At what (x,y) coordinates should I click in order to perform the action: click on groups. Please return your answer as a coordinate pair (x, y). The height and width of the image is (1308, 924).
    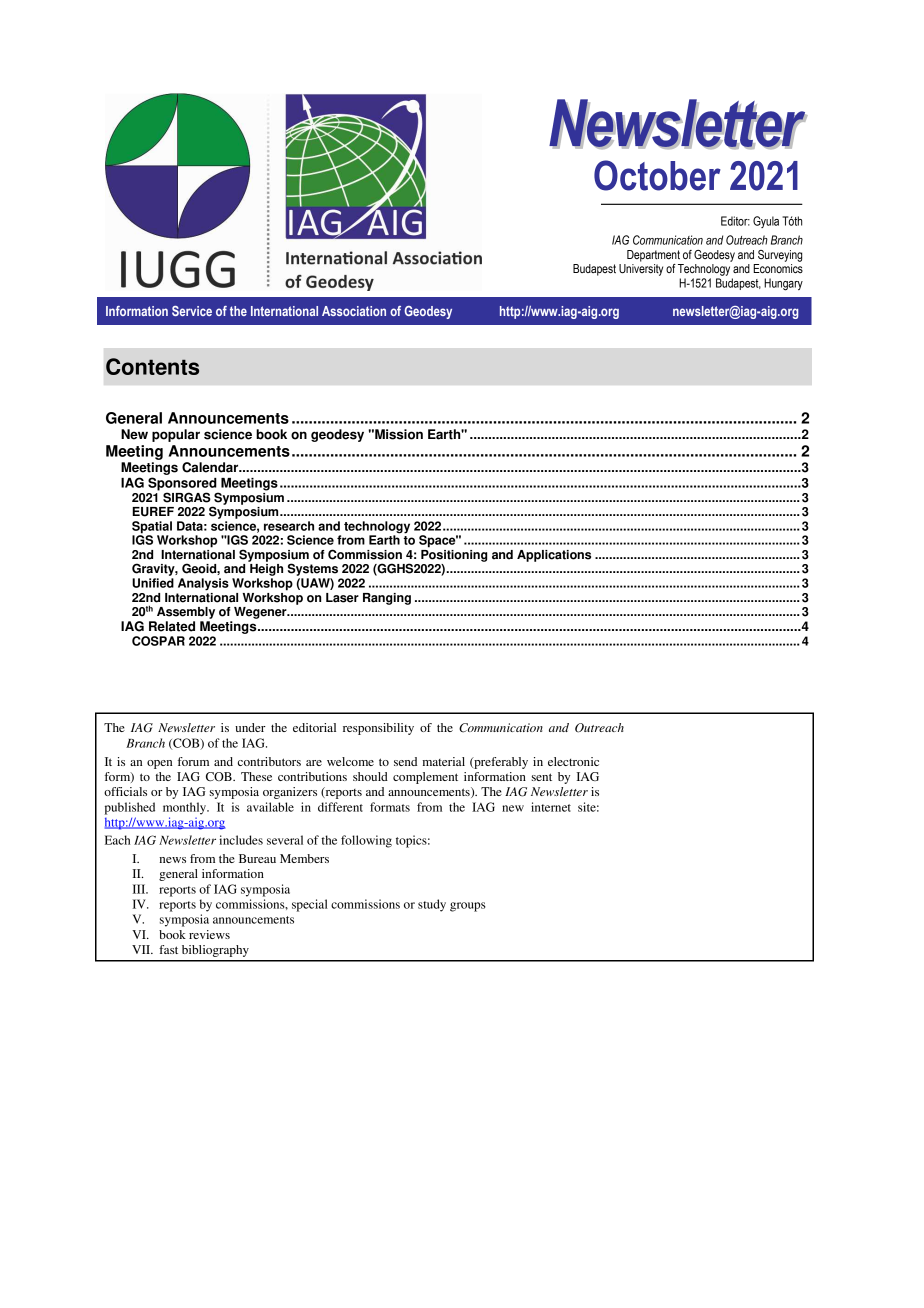
    Looking at the image, I should click on (468, 907).
